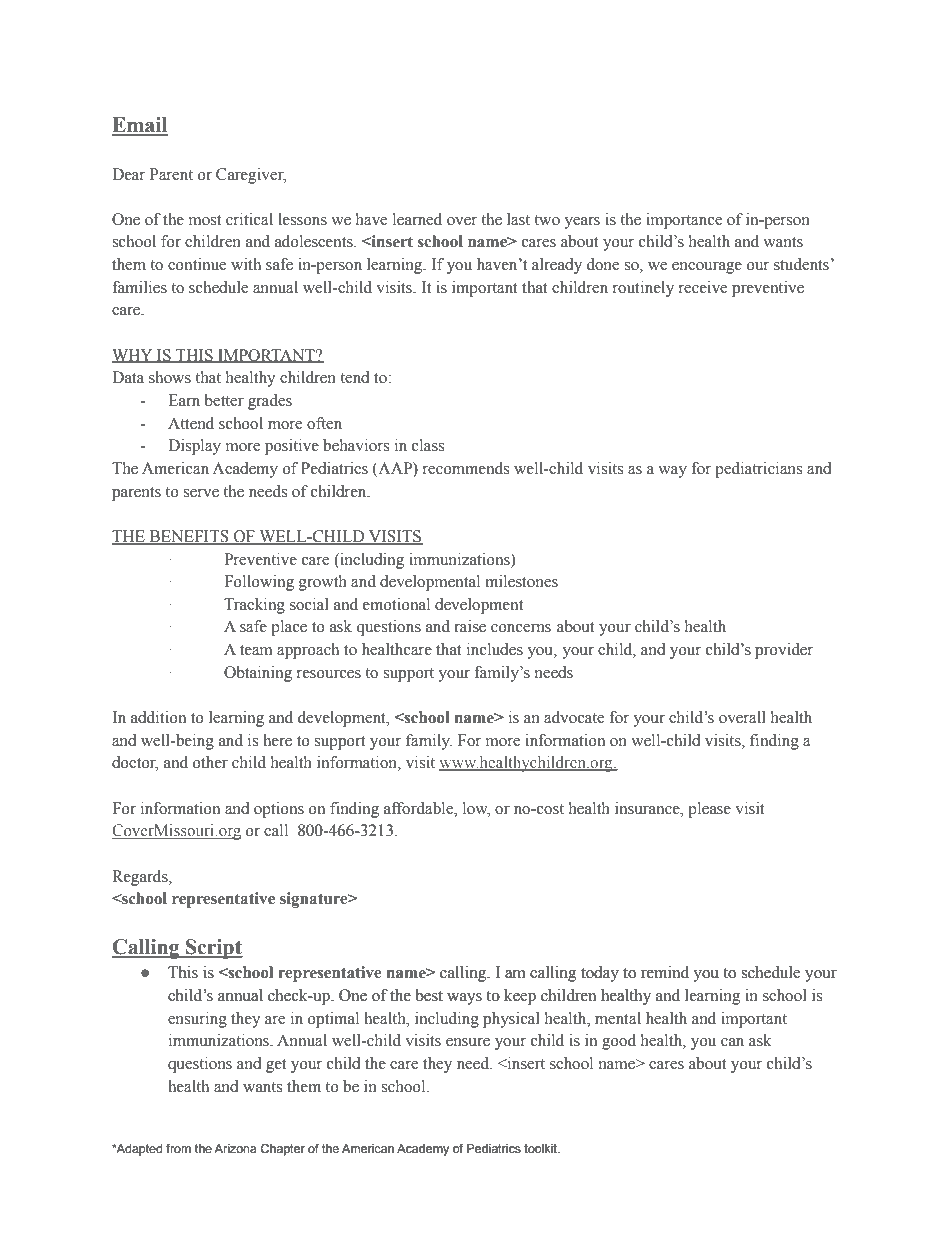 The width and height of the screenshot is (952, 1233). What do you see at coordinates (466, 468) in the screenshot?
I see `recommends` at bounding box center [466, 468].
